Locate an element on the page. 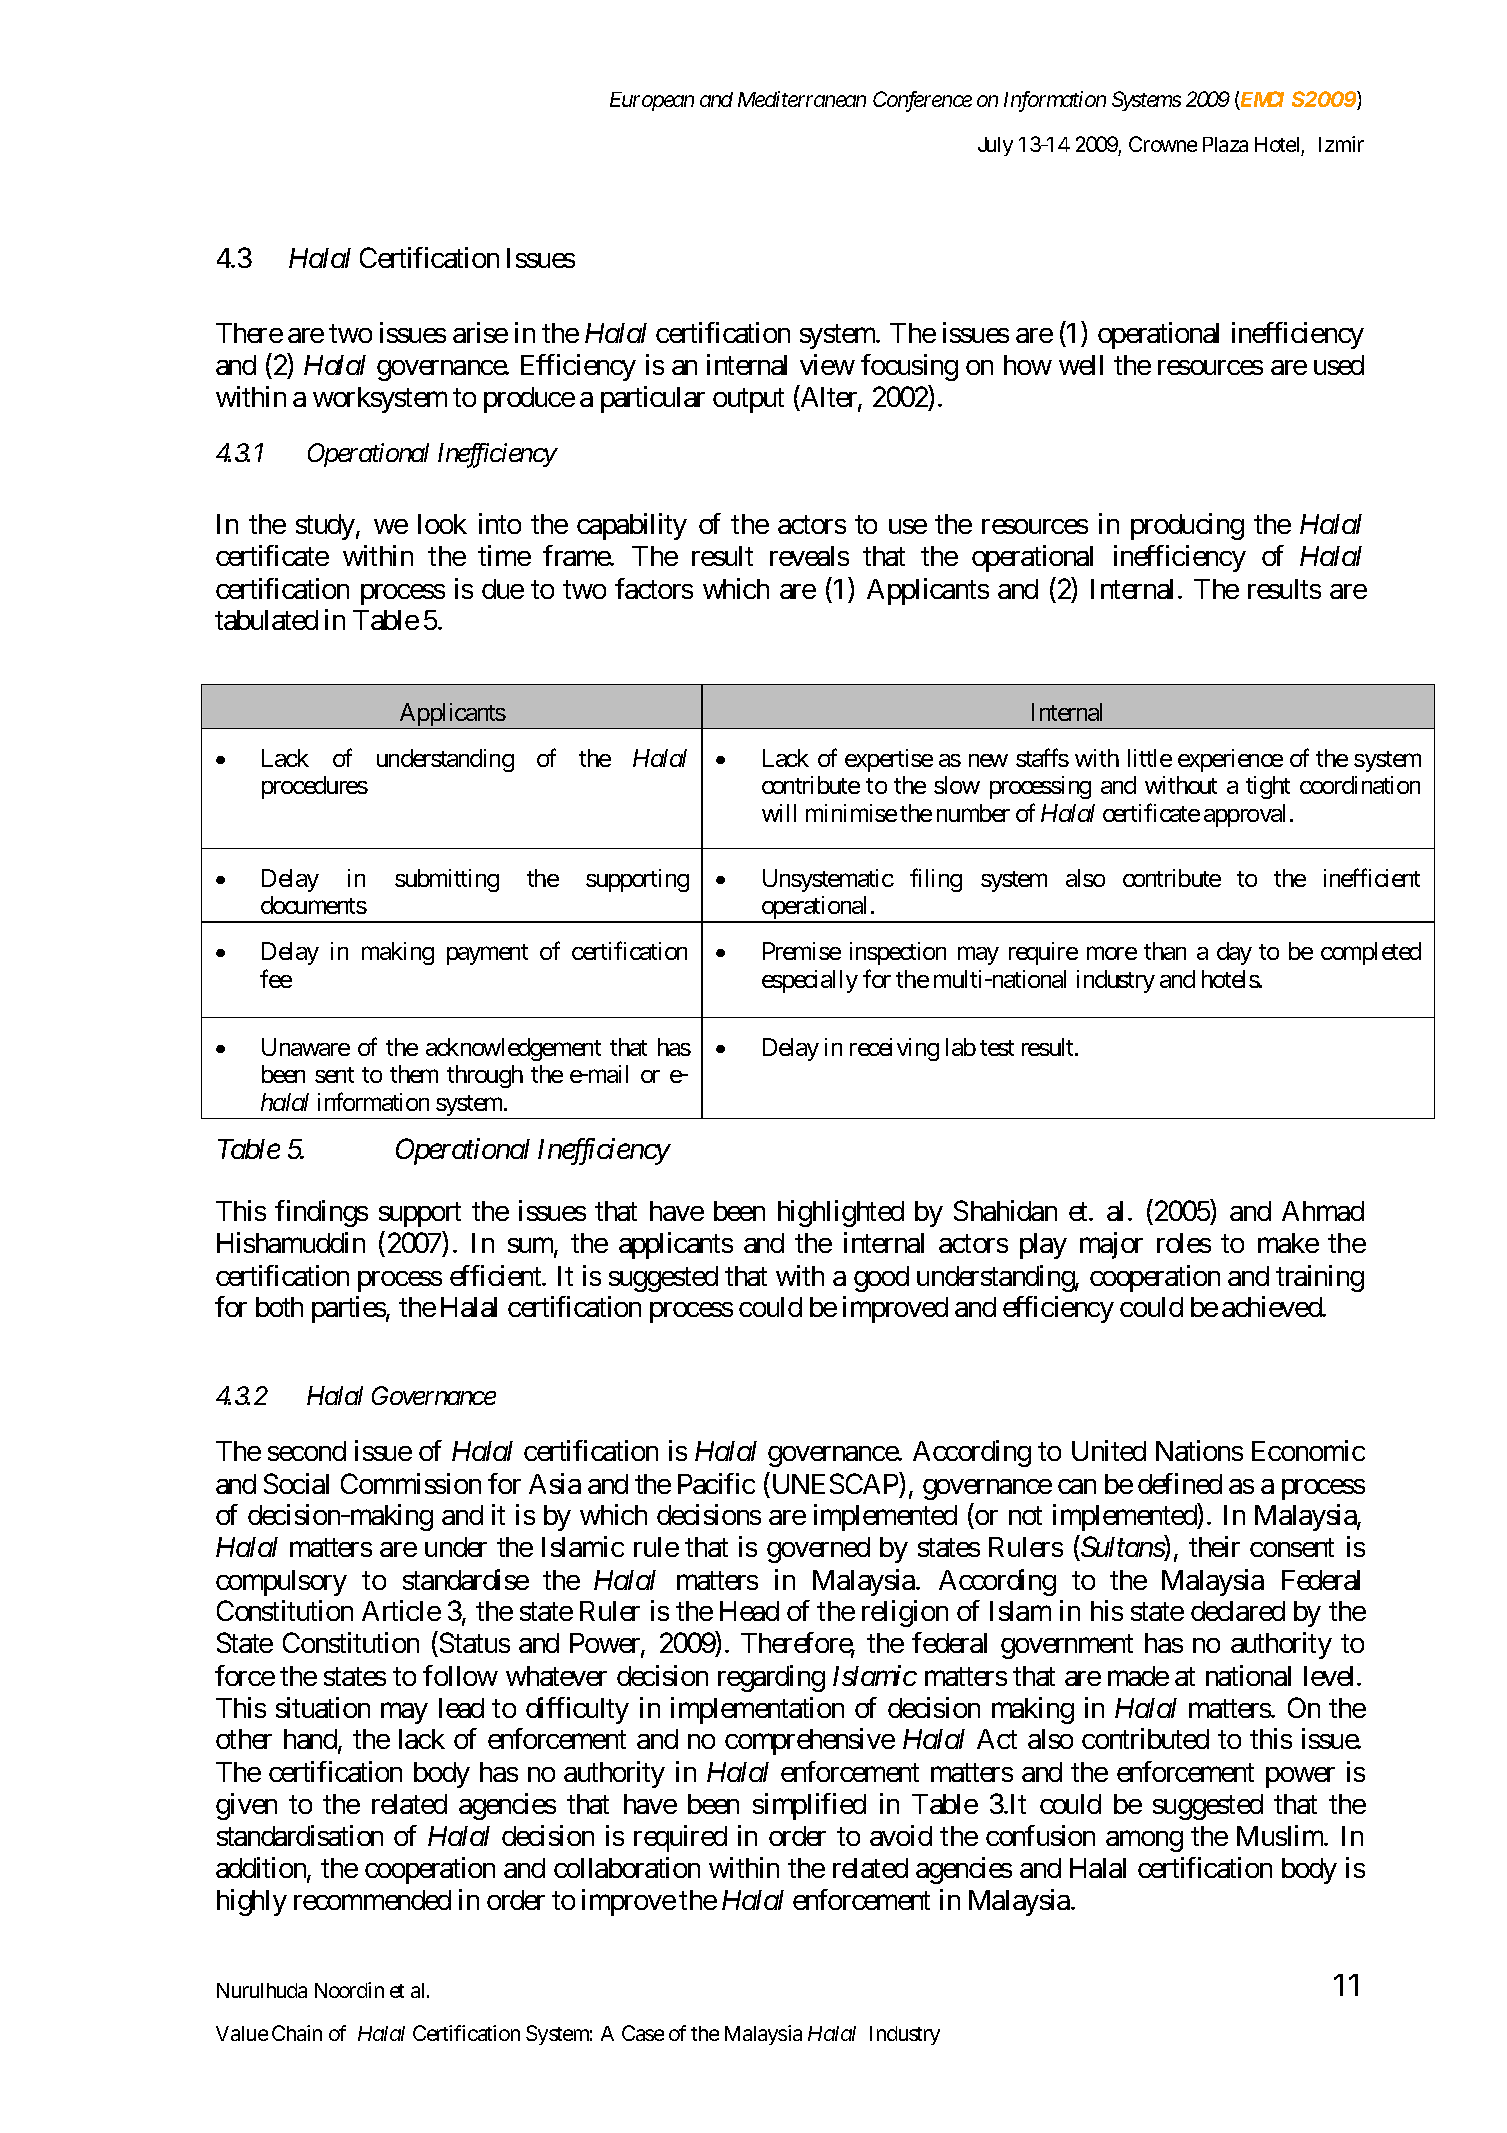 Image resolution: width=1507 pixels, height=2133 pixels. will is located at coordinates (779, 813).
